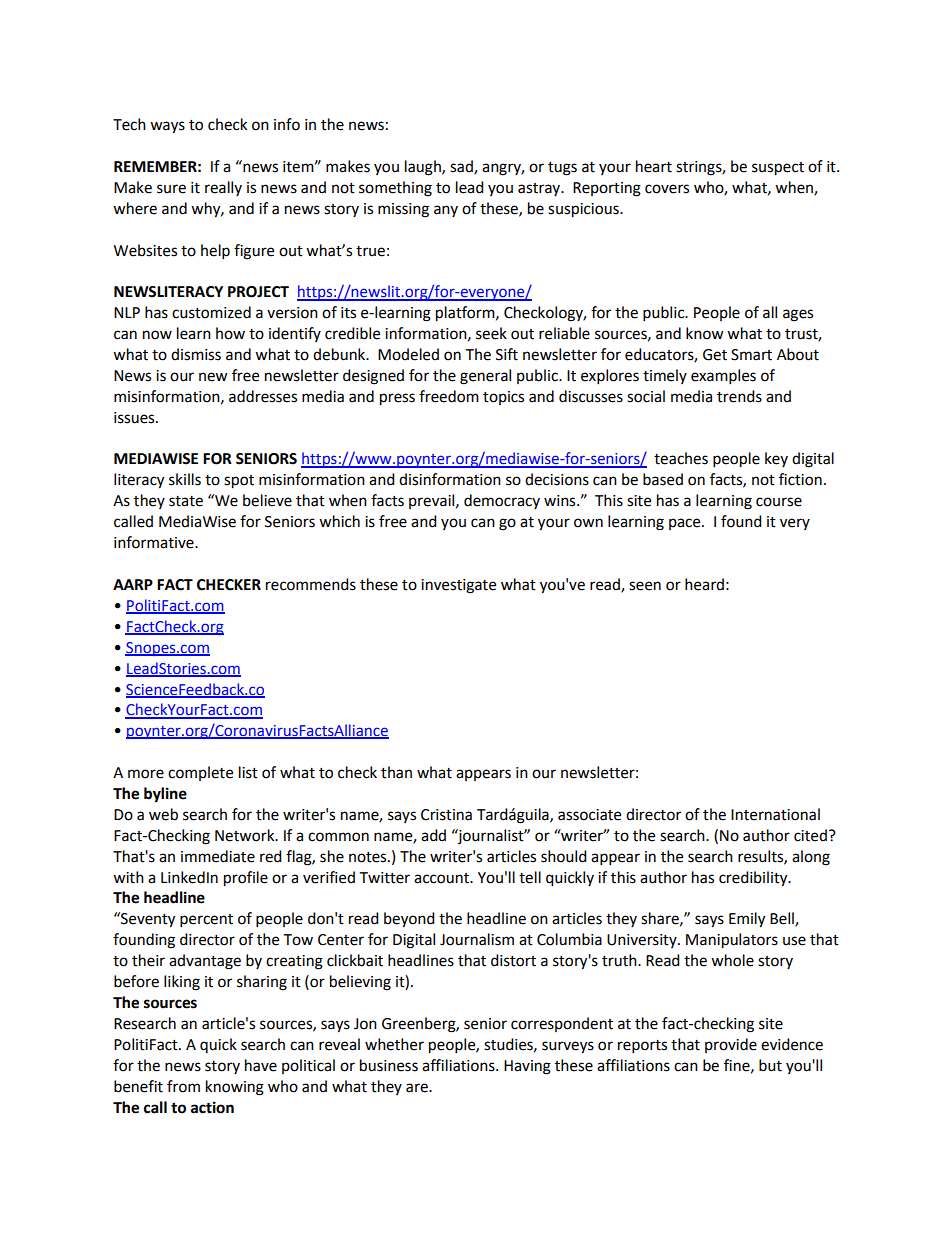 This document has width=952, height=1233. Describe the element at coordinates (458, 586) in the document. I see `investigate` at that location.
